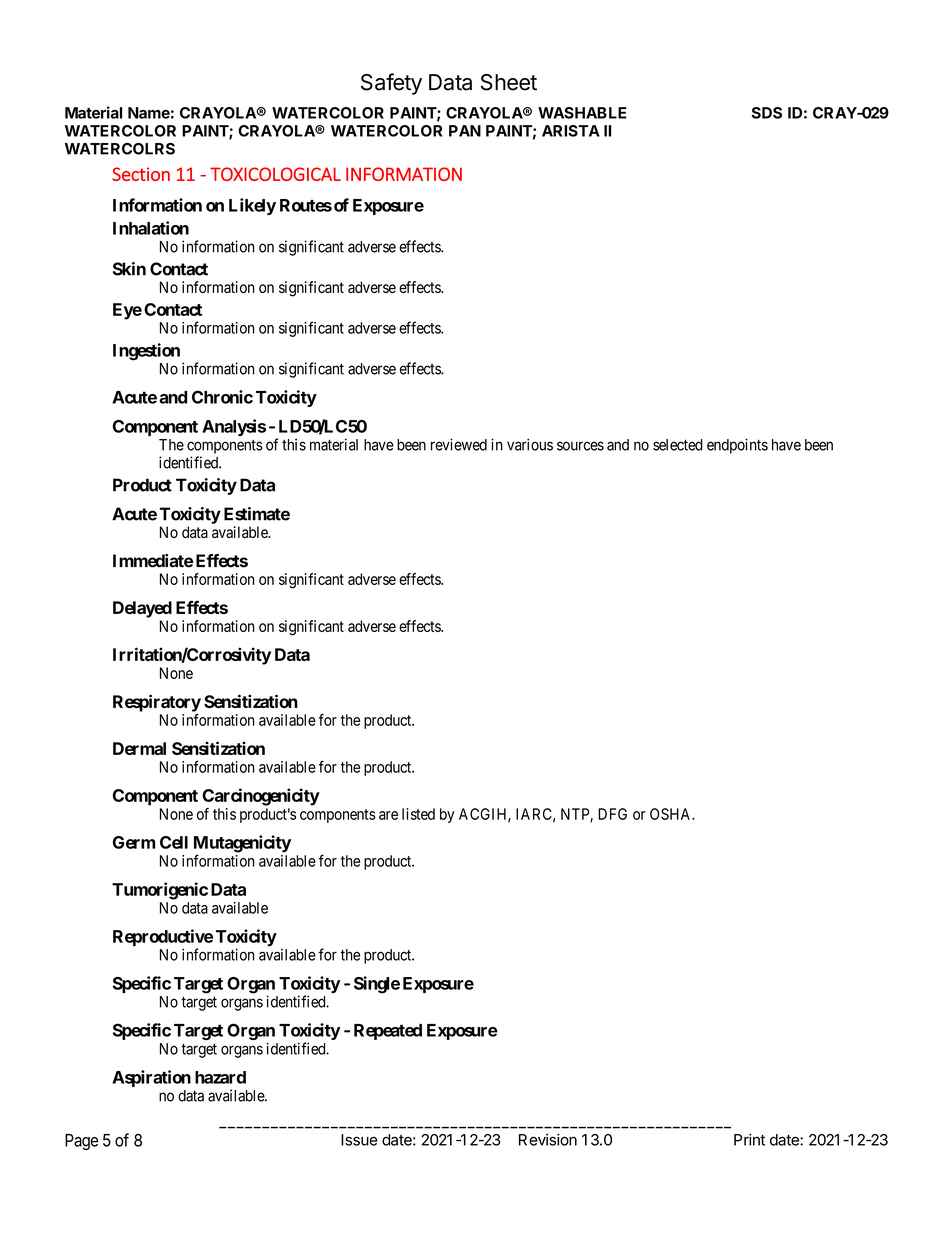  Describe the element at coordinates (151, 1078) in the document. I see `Aspiration` at that location.
